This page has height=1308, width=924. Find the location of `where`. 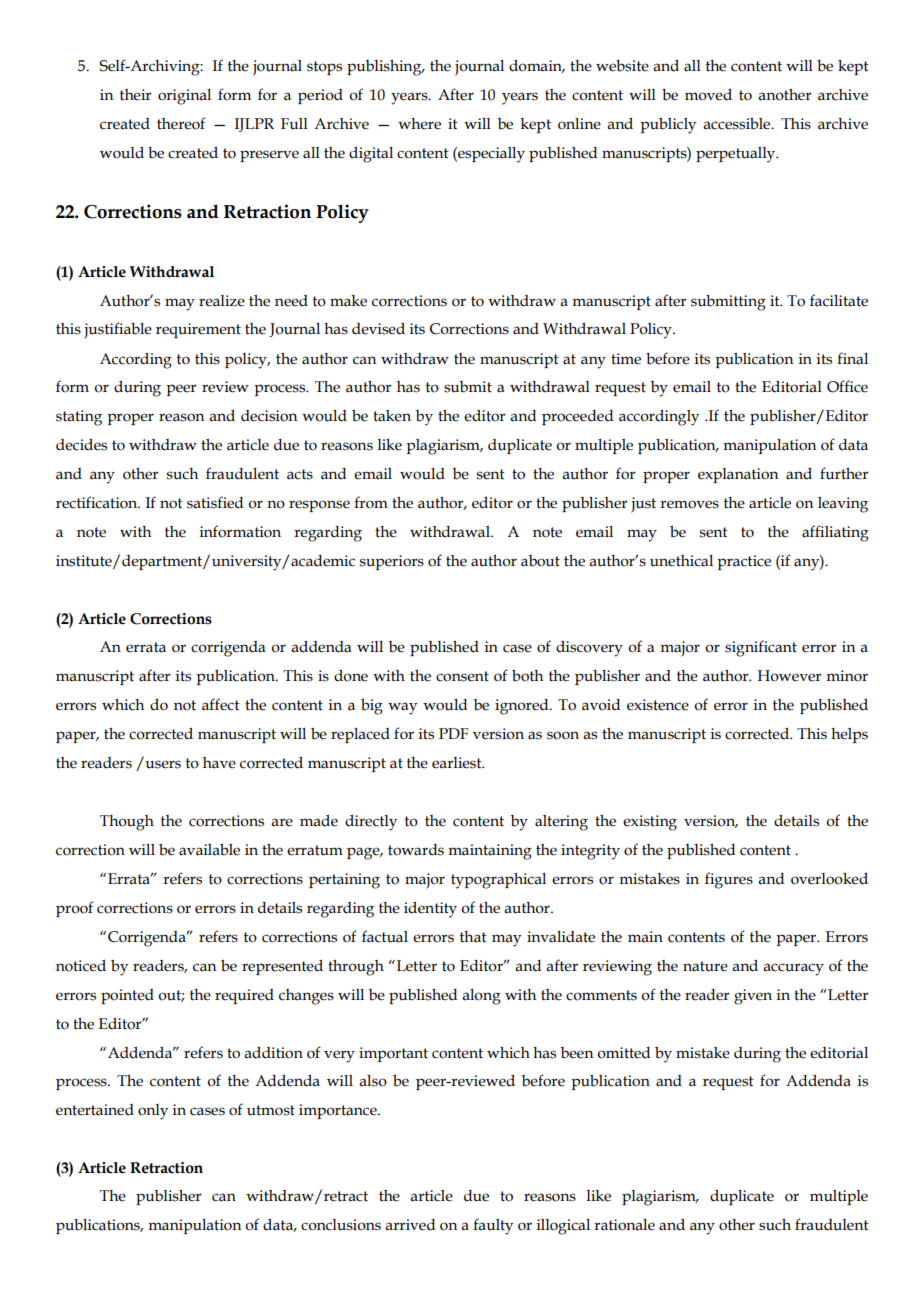

where is located at coordinates (419, 124).
